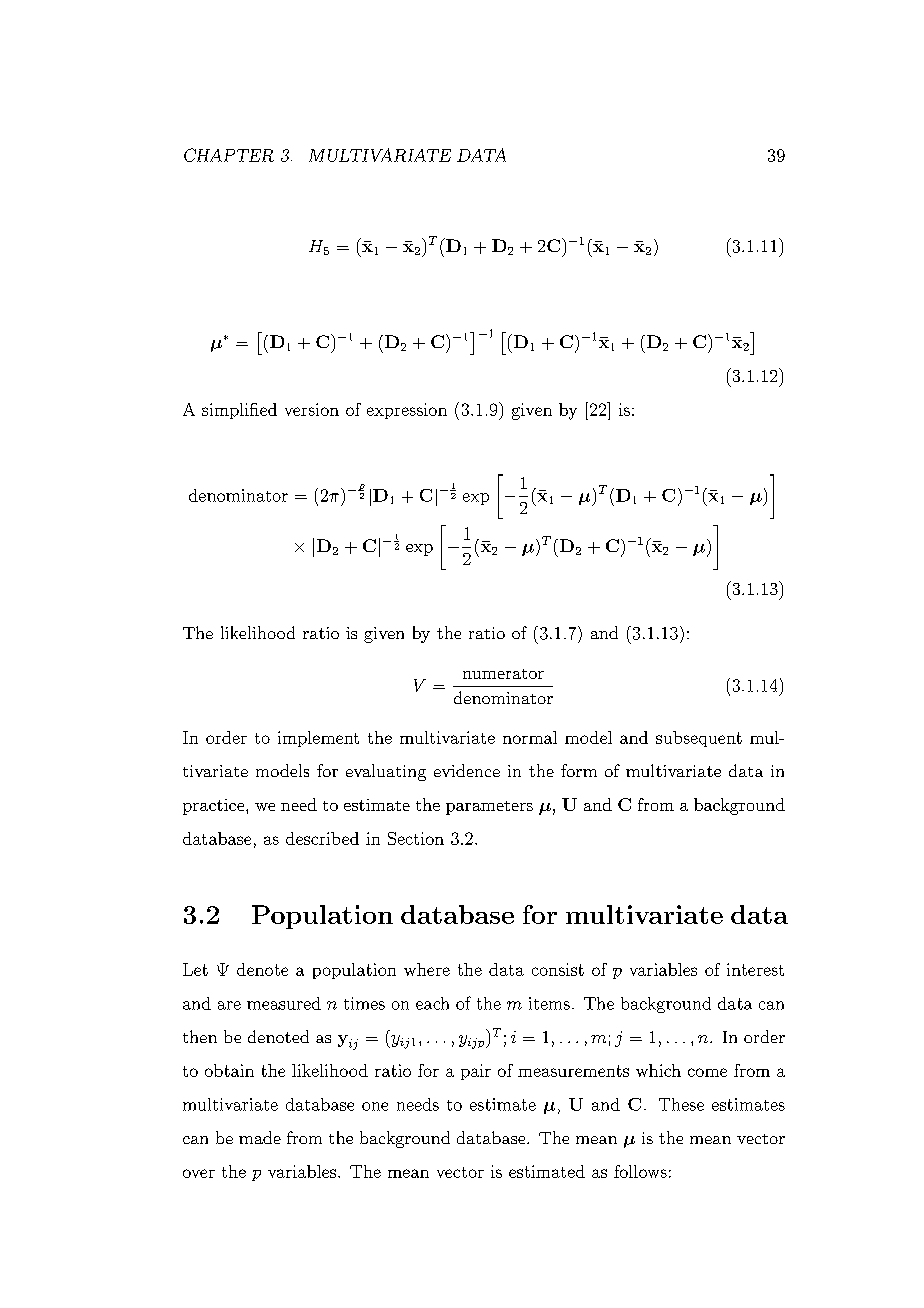 The width and height of the screenshot is (924, 1308). I want to click on numerator, so click(503, 674).
